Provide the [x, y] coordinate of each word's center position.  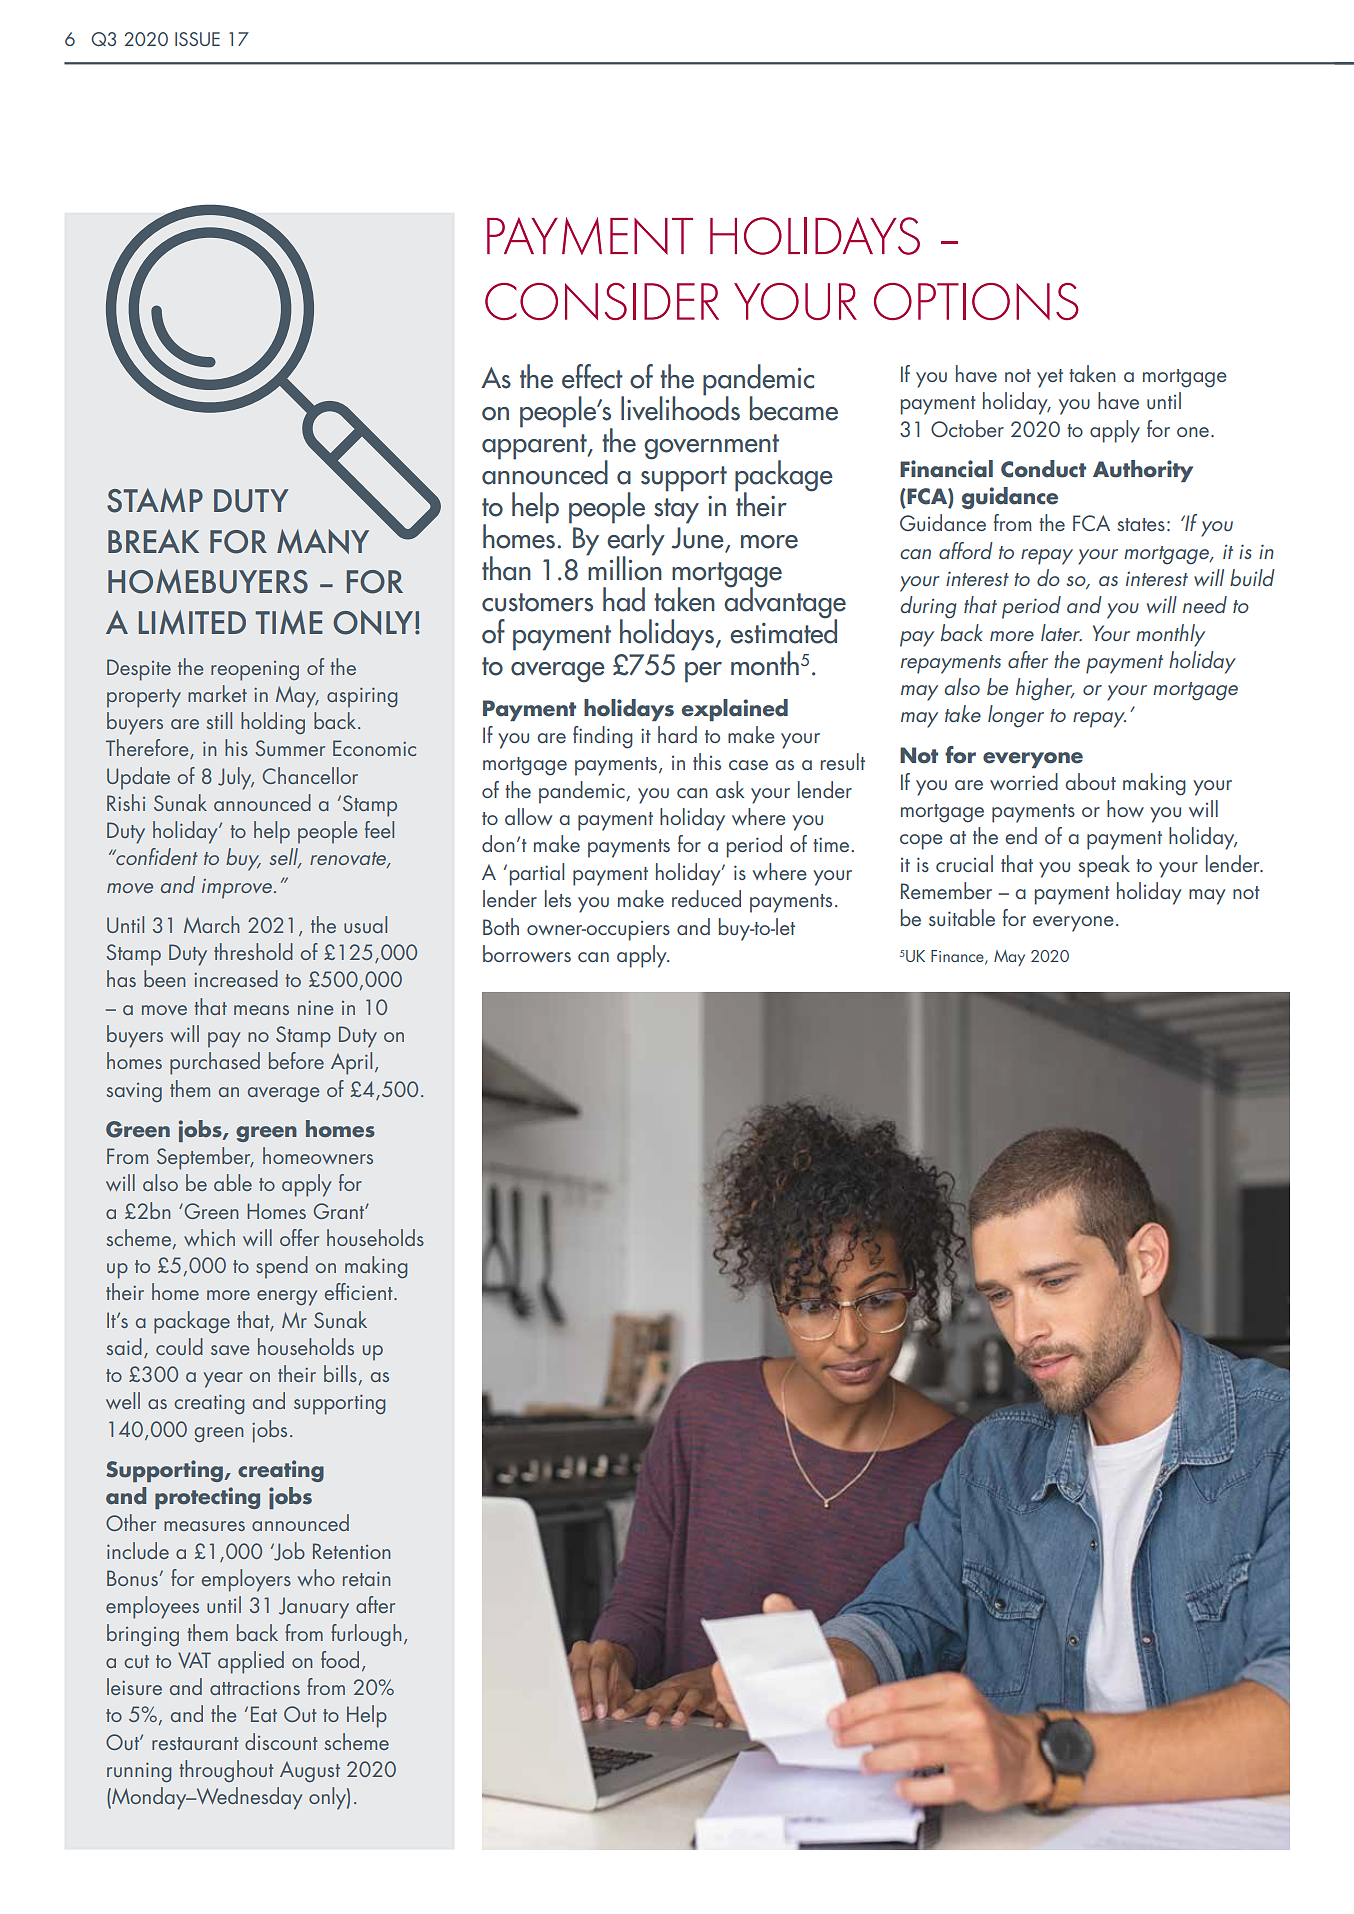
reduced [706, 898]
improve [238, 889]
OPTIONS [976, 301]
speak [1104, 866]
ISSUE [197, 39]
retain [367, 1578]
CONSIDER [602, 301]
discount [281, 1741]
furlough [366, 1635]
